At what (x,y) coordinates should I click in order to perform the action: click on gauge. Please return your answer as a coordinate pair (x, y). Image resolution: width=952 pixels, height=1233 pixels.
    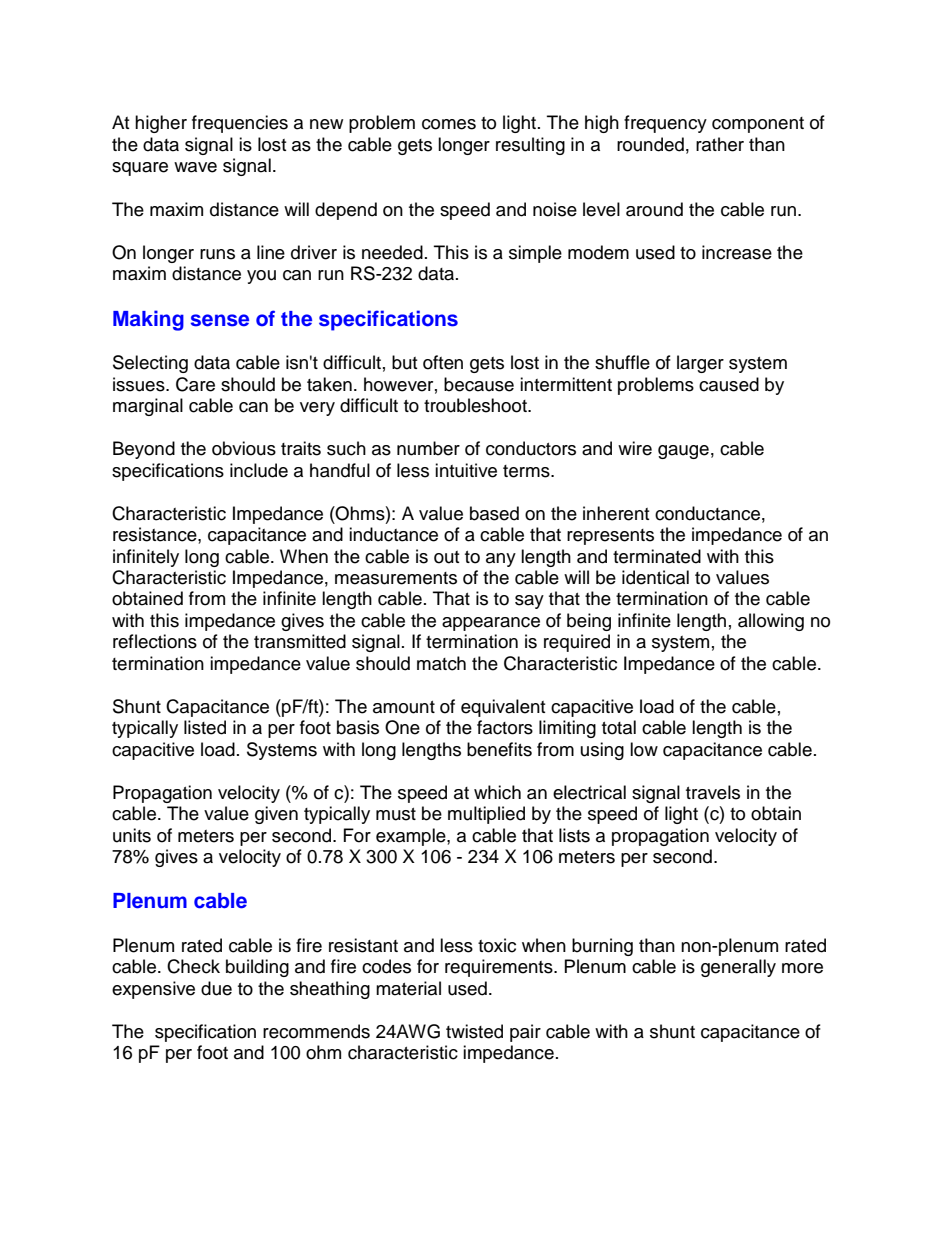
    Looking at the image, I should click on (683, 452).
